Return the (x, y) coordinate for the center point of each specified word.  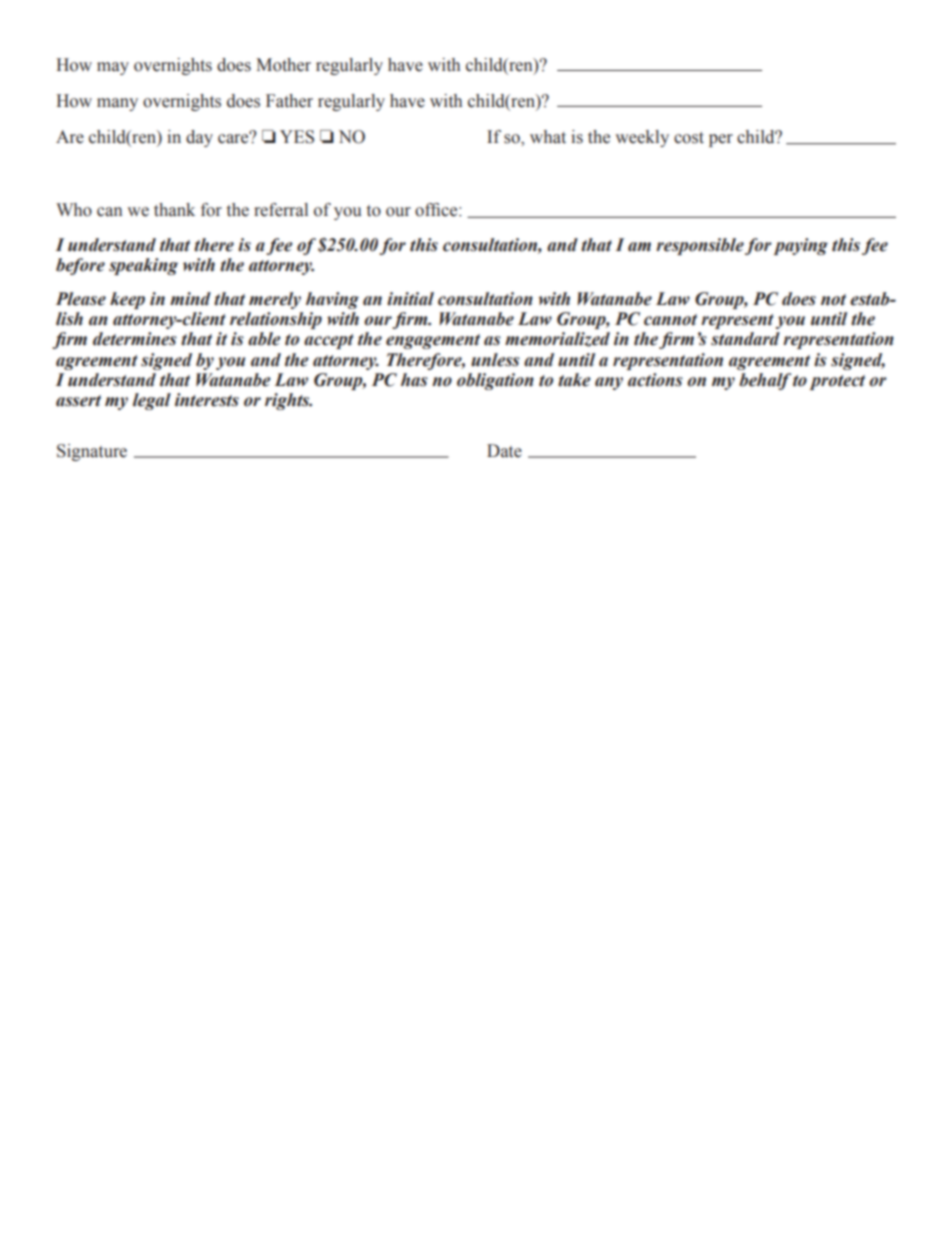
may (113, 68)
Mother (283, 65)
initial (410, 299)
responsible (700, 246)
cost (689, 138)
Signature (92, 452)
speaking (143, 266)
